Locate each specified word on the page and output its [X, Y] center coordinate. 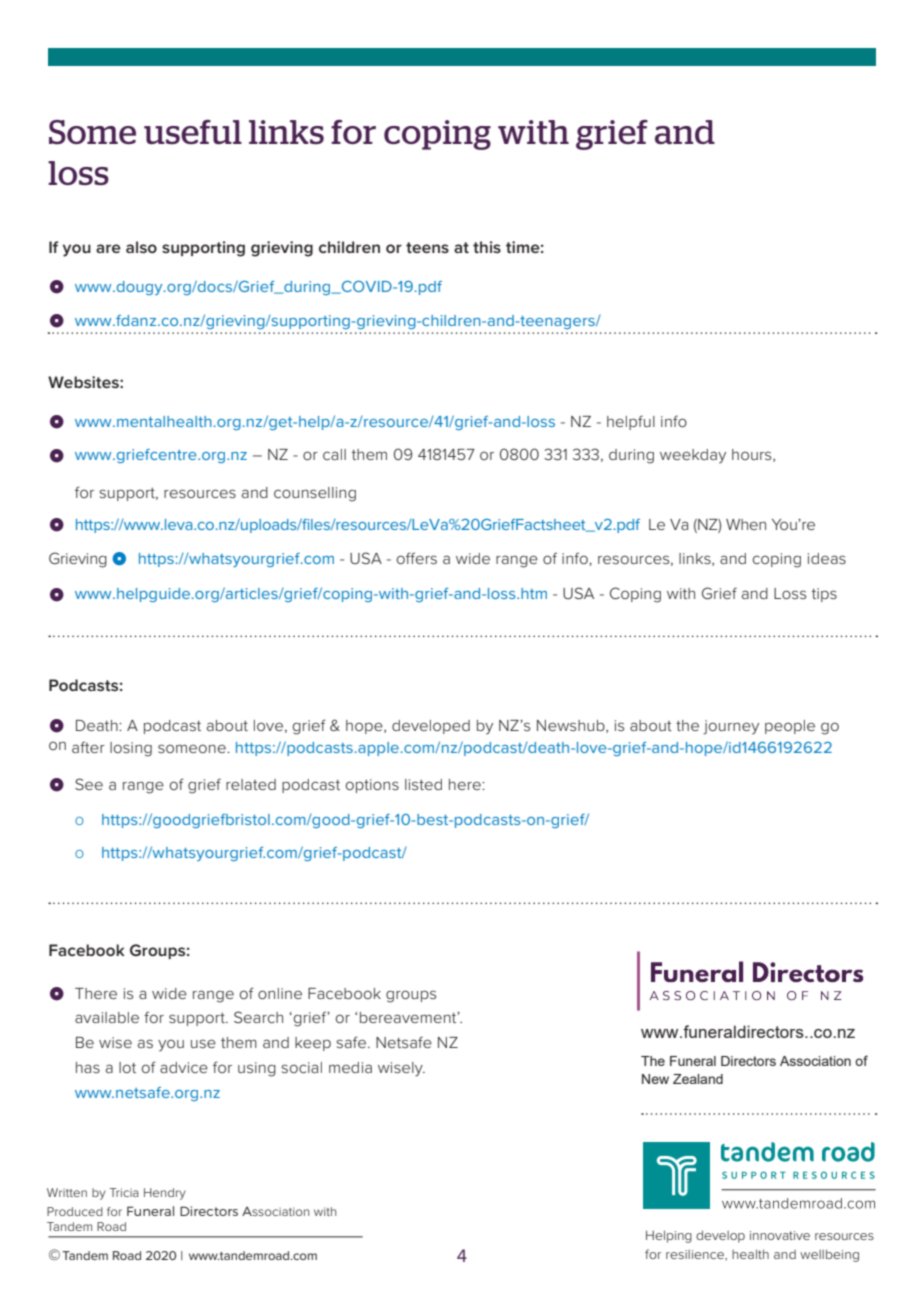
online [280, 993]
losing [131, 749]
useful [193, 132]
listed [423, 784]
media [350, 1067]
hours [753, 455]
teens [427, 247]
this [487, 247]
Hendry [165, 1194]
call [334, 454]
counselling [315, 494]
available [107, 1017]
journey [731, 727]
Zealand [698, 1079]
